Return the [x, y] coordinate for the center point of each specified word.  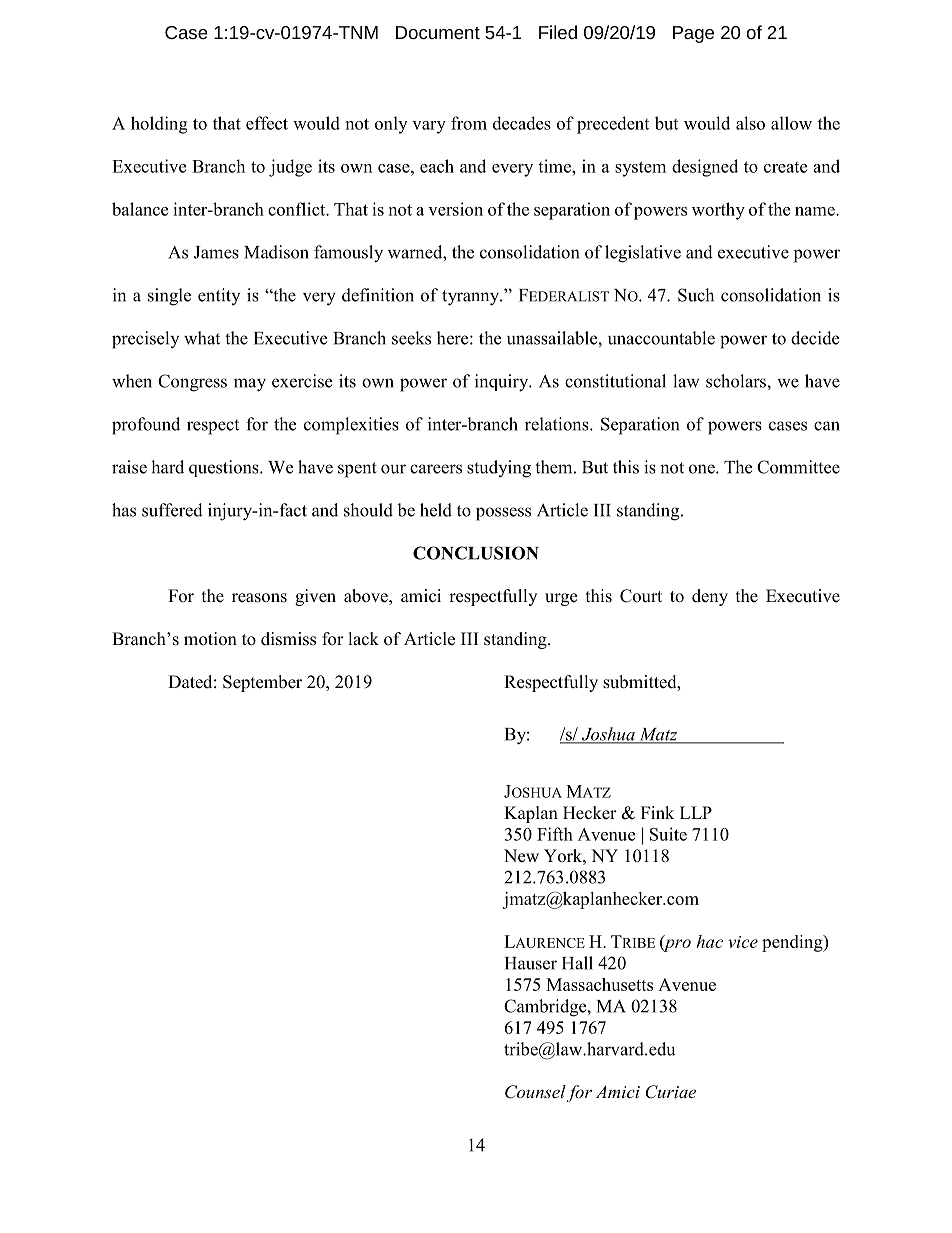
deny [710, 597]
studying [499, 469]
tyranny [472, 298]
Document [438, 32]
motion [210, 639]
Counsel [535, 1092]
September [262, 683]
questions [225, 468]
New [521, 856]
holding [159, 125]
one [703, 469]
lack [364, 639]
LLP [696, 812]
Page [693, 34]
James [216, 252]
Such [696, 295]
